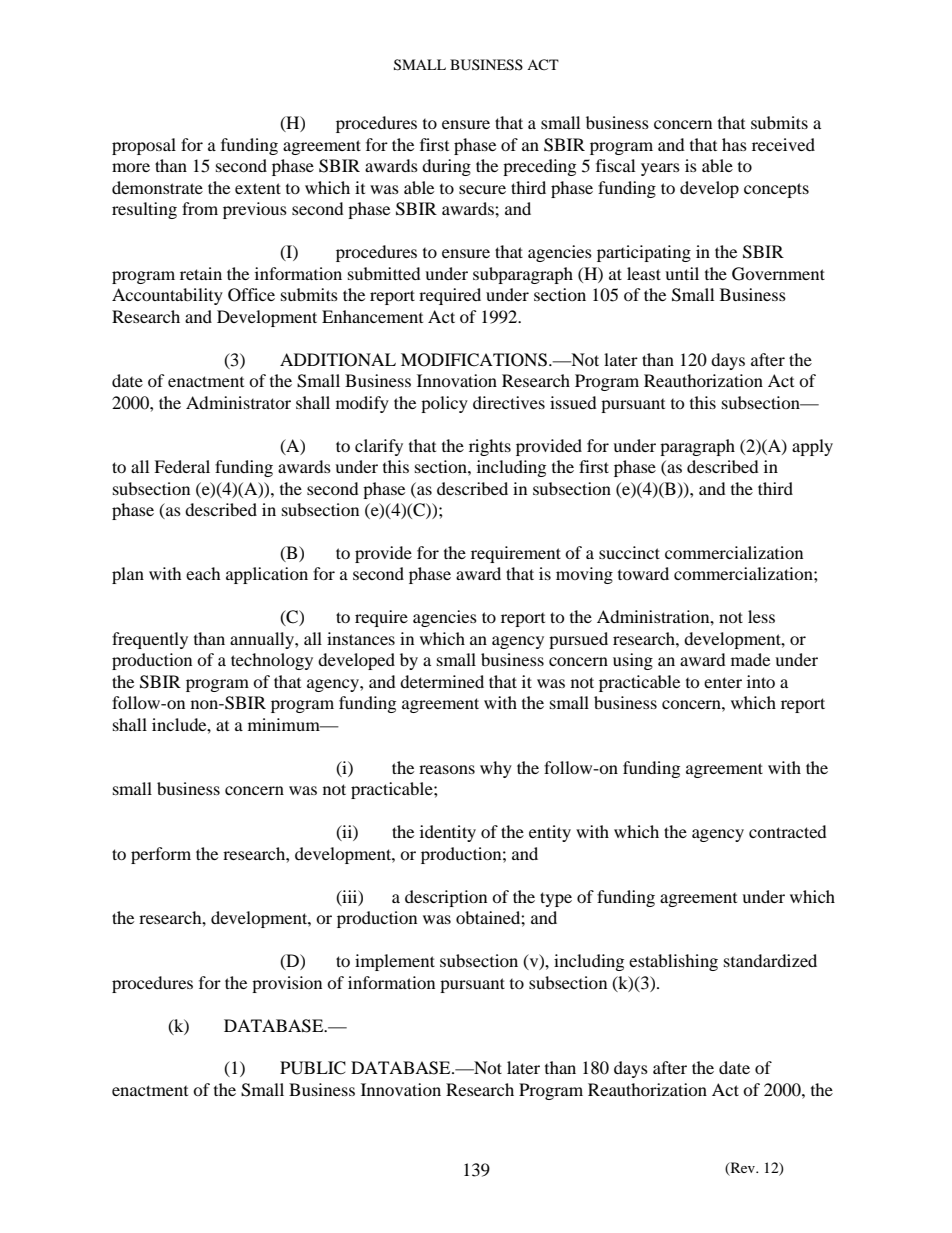 The height and width of the screenshot is (1233, 952). Describe the element at coordinates (776, 190) in the screenshot. I see `concepts` at that location.
